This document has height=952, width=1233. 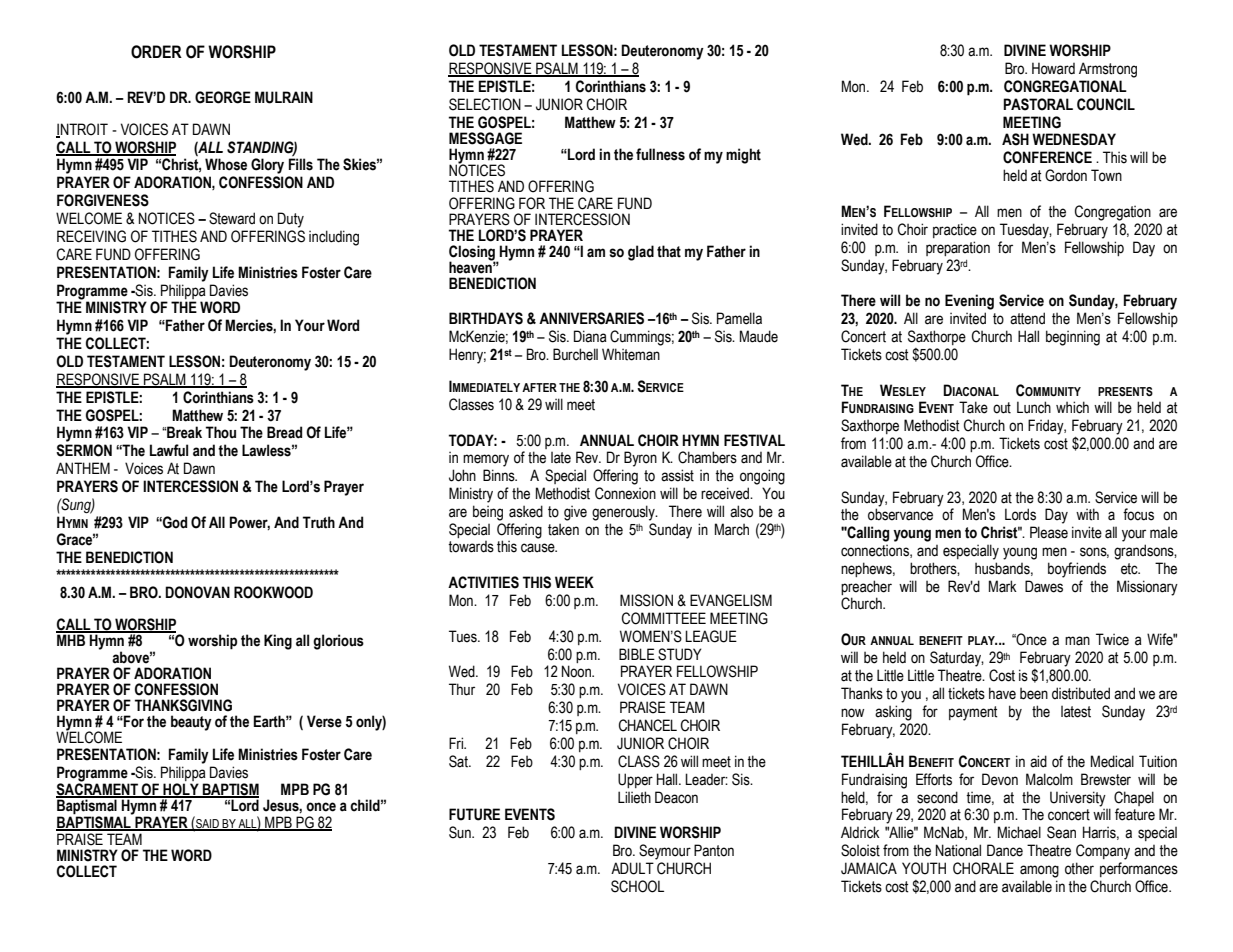 I want to click on ADULT, so click(x=632, y=868).
